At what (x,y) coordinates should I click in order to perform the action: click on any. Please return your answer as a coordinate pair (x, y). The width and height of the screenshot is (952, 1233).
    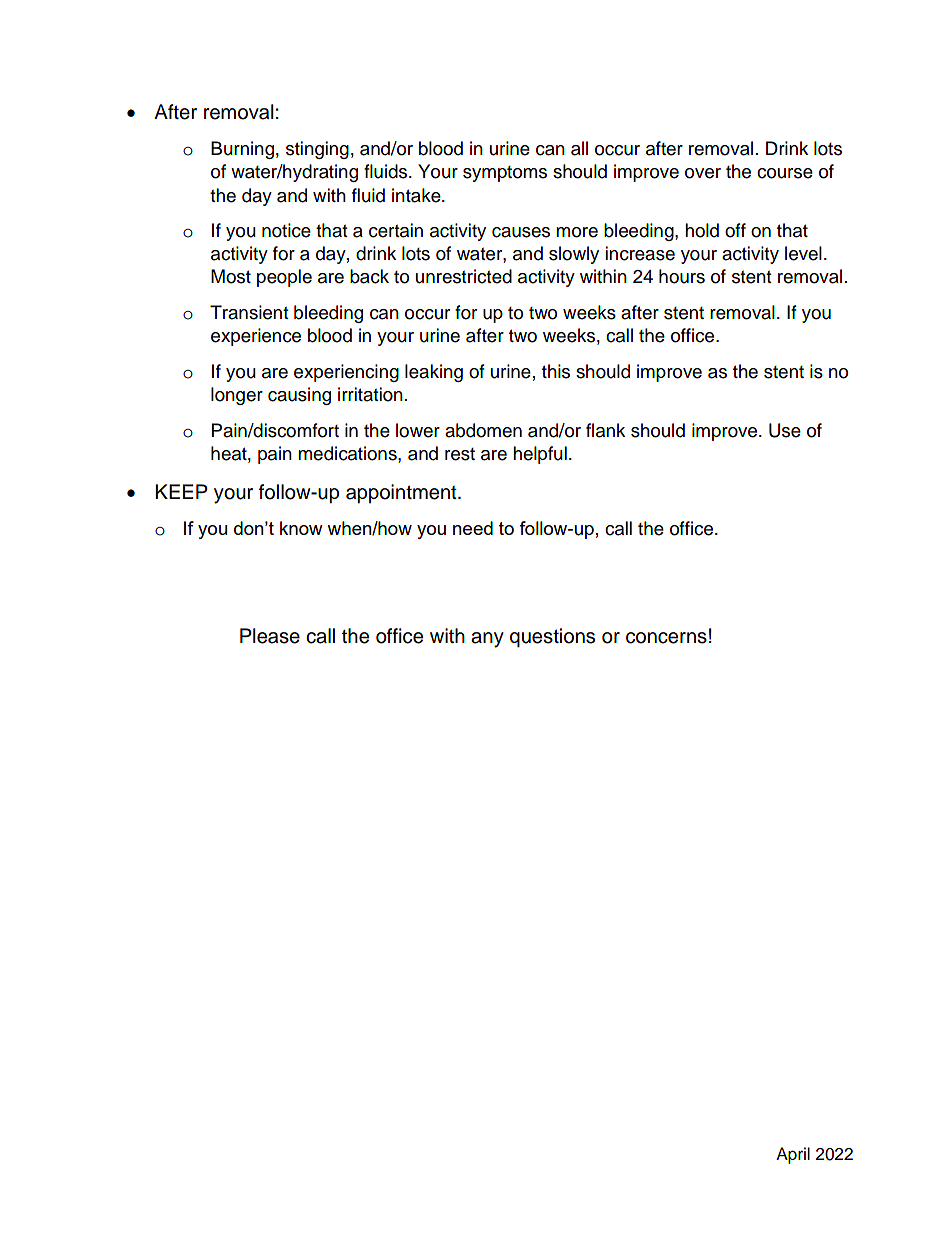
    Looking at the image, I should click on (487, 640).
